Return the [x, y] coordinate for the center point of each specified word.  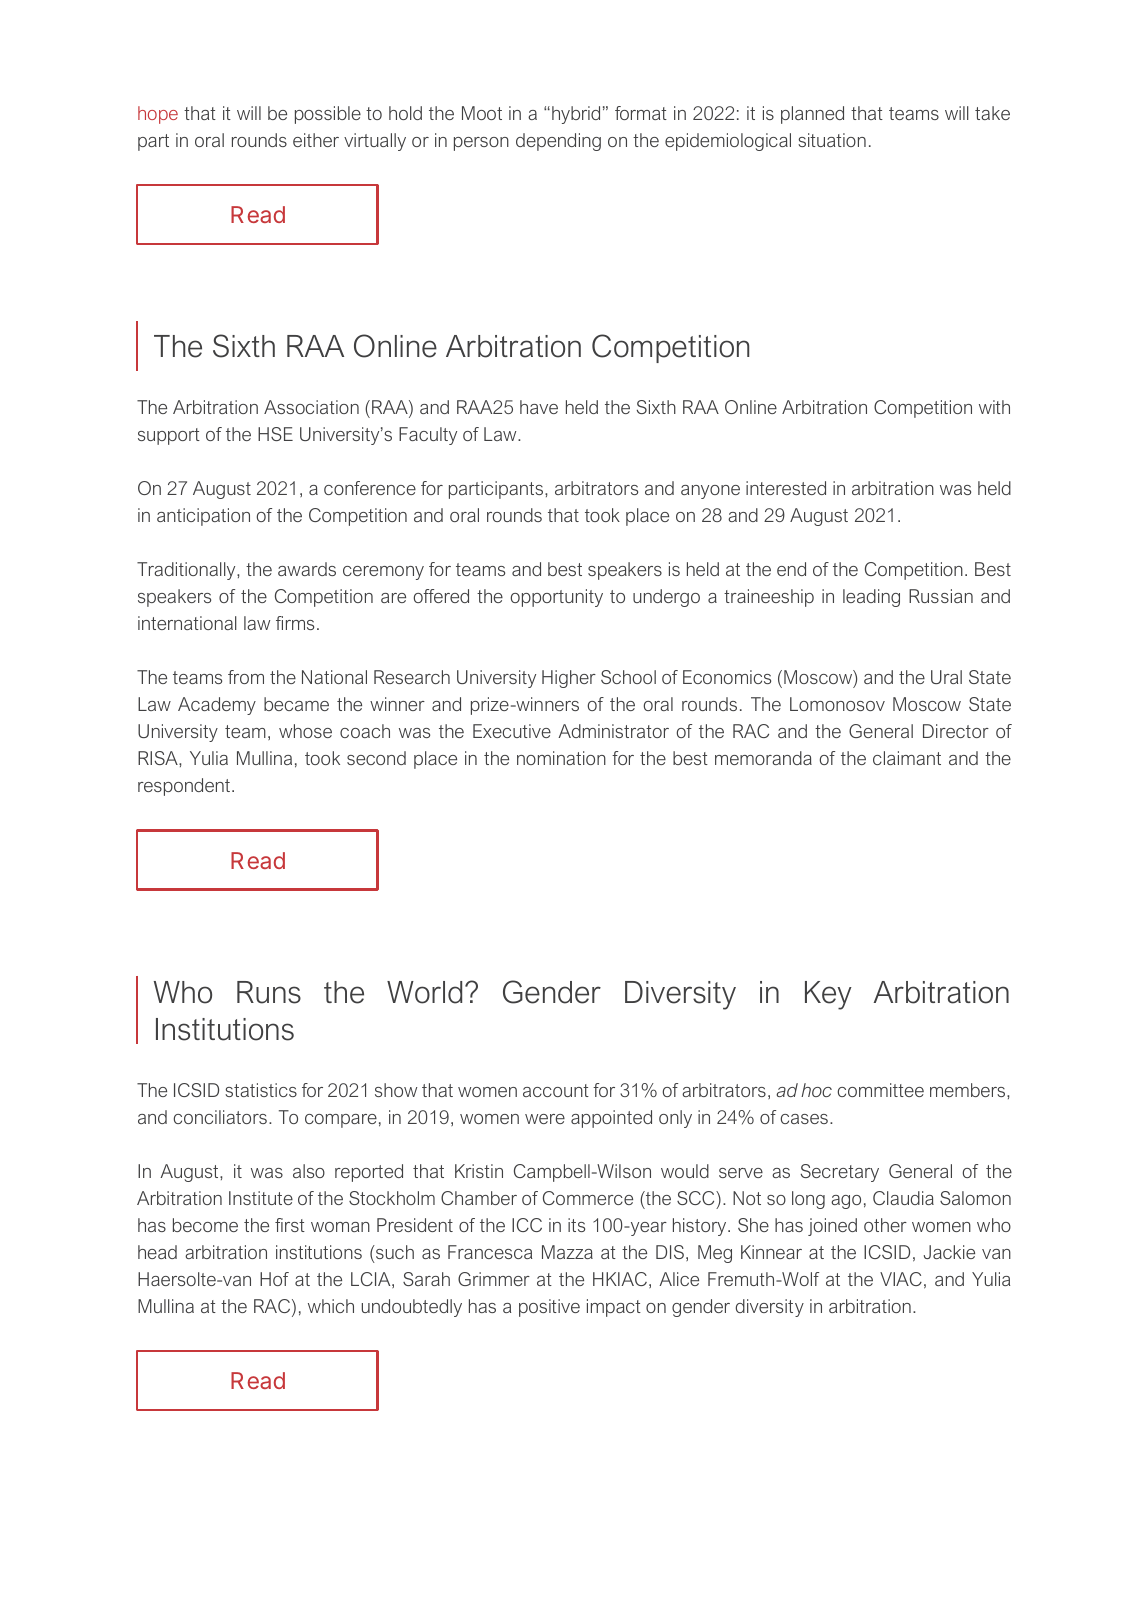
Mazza [567, 1252]
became [296, 704]
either [316, 140]
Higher [569, 679]
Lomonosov [837, 704]
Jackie [949, 1252]
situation [832, 140]
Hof [274, 1279]
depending [558, 142]
